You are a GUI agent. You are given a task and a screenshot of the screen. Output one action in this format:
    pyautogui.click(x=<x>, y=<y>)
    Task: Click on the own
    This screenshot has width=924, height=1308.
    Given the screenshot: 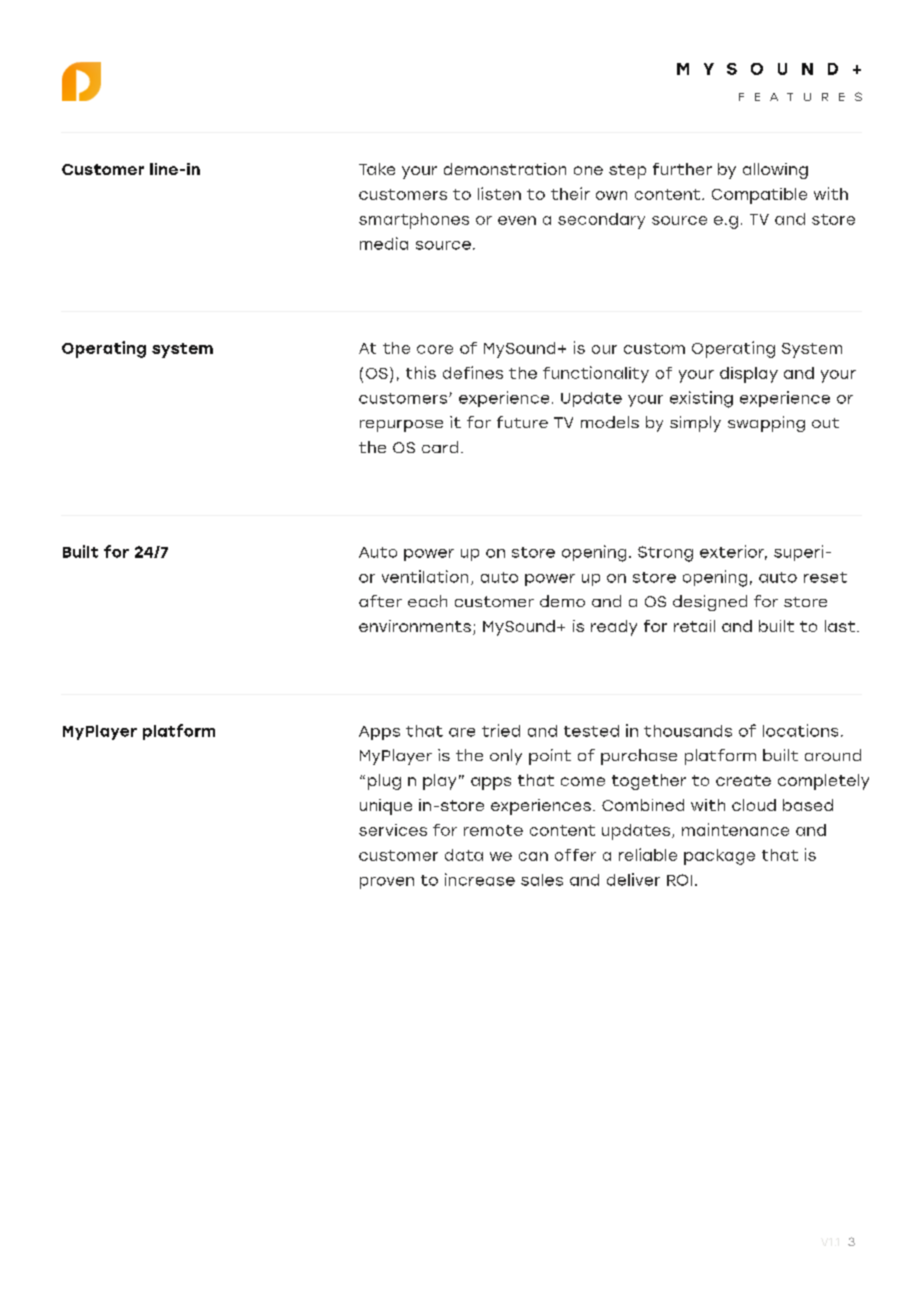 What is the action you would take?
    pyautogui.click(x=611, y=195)
